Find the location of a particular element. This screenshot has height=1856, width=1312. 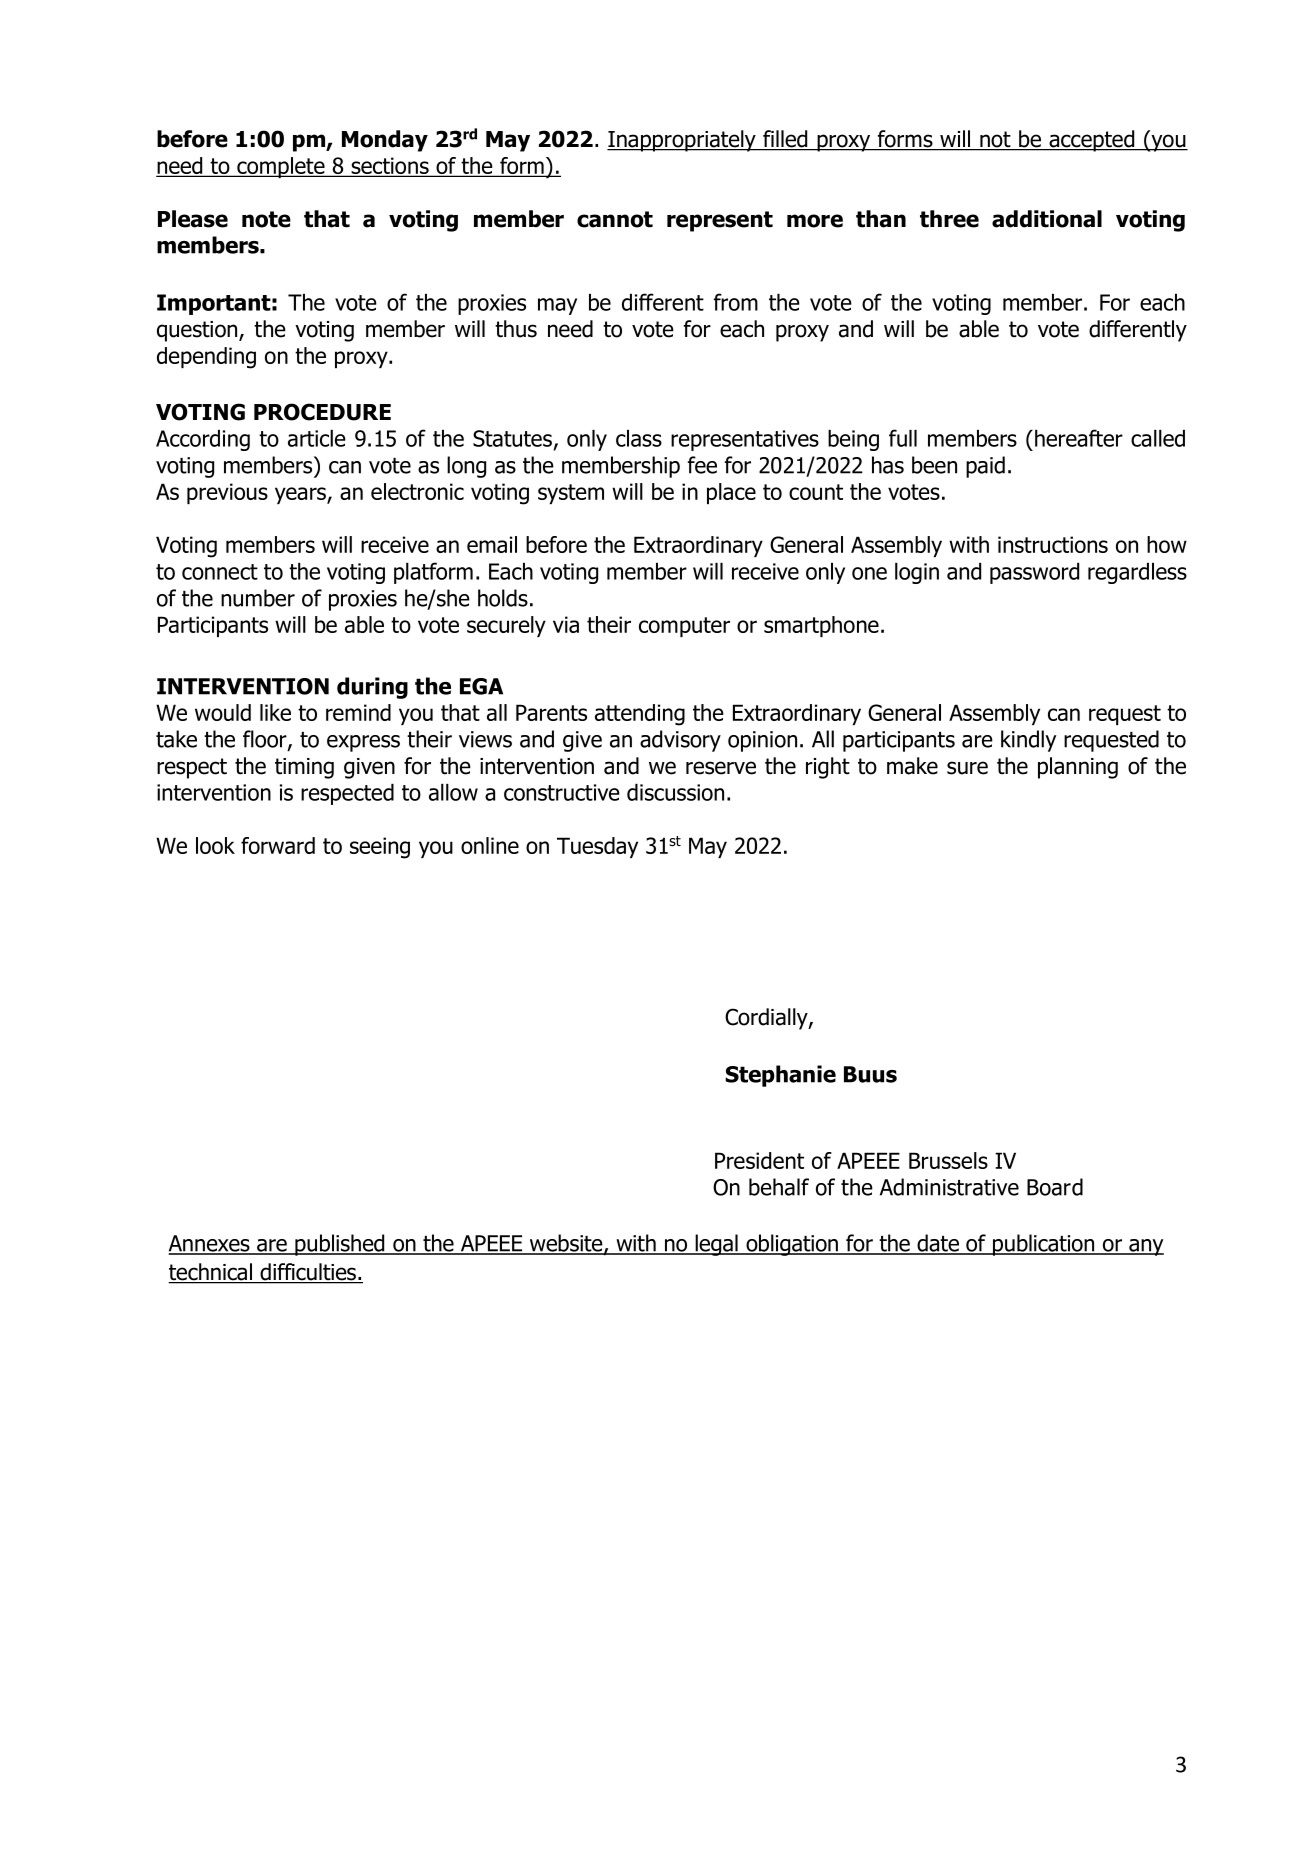

accepted is located at coordinates (1092, 141).
